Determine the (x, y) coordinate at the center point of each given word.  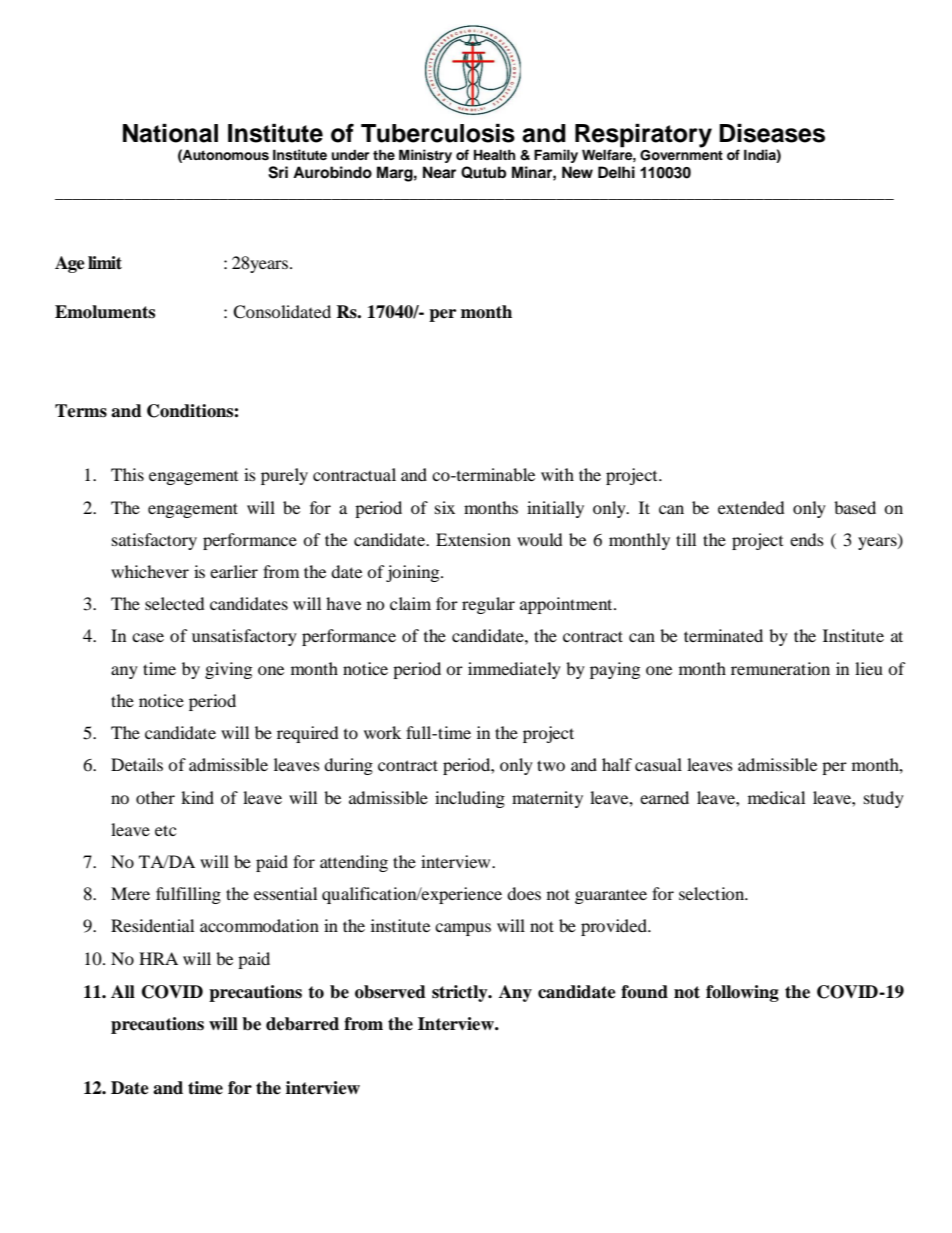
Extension (473, 539)
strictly (461, 993)
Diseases (772, 133)
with (557, 474)
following (742, 993)
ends (807, 539)
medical (776, 797)
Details (137, 764)
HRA (158, 958)
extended (751, 507)
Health (495, 154)
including (470, 799)
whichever (150, 571)
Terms (81, 411)
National (170, 133)
